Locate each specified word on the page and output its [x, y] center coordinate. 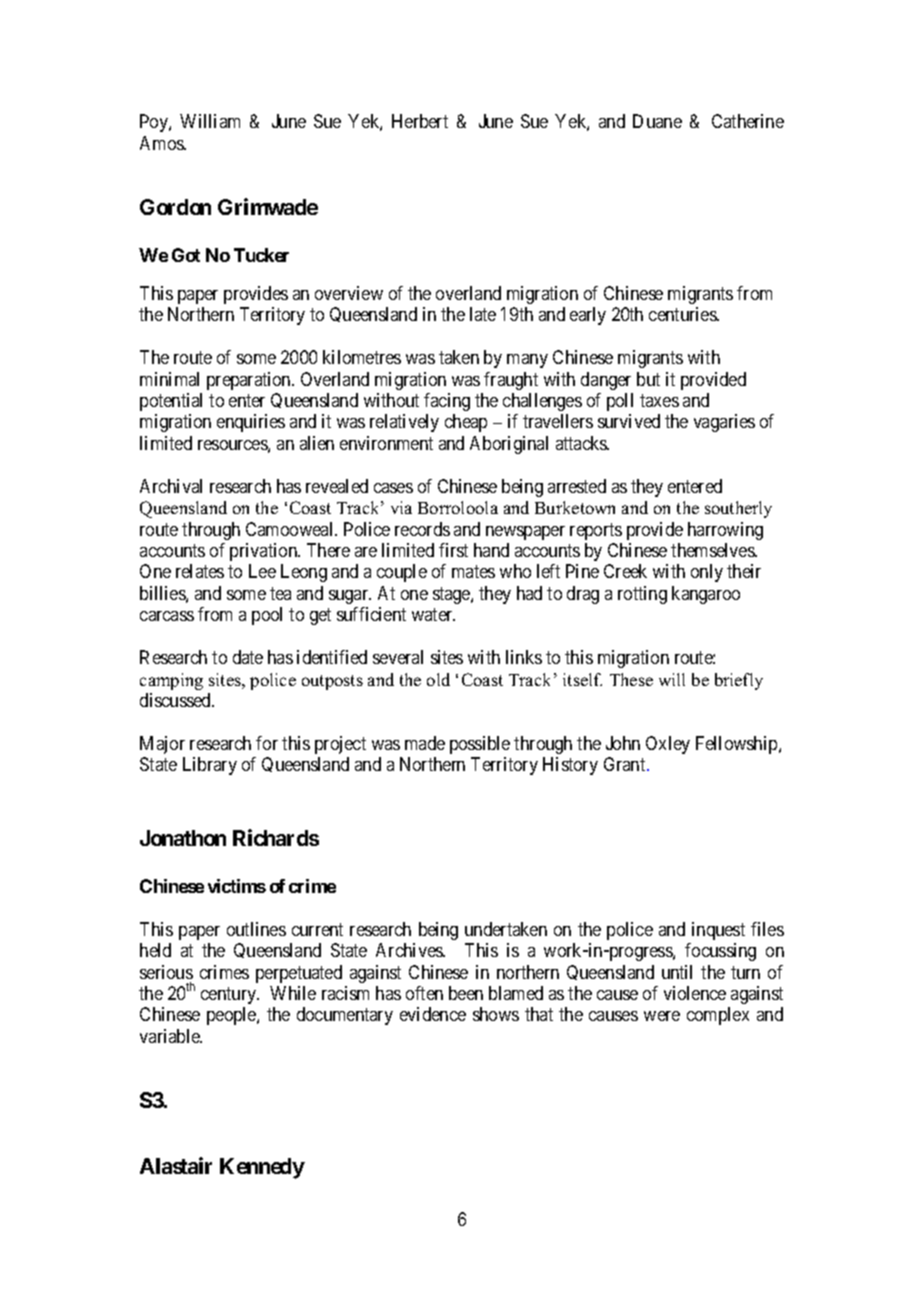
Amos [163, 143]
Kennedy [262, 1168]
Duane [657, 121]
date [248, 657]
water [433, 615]
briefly [739, 681]
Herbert [420, 121]
